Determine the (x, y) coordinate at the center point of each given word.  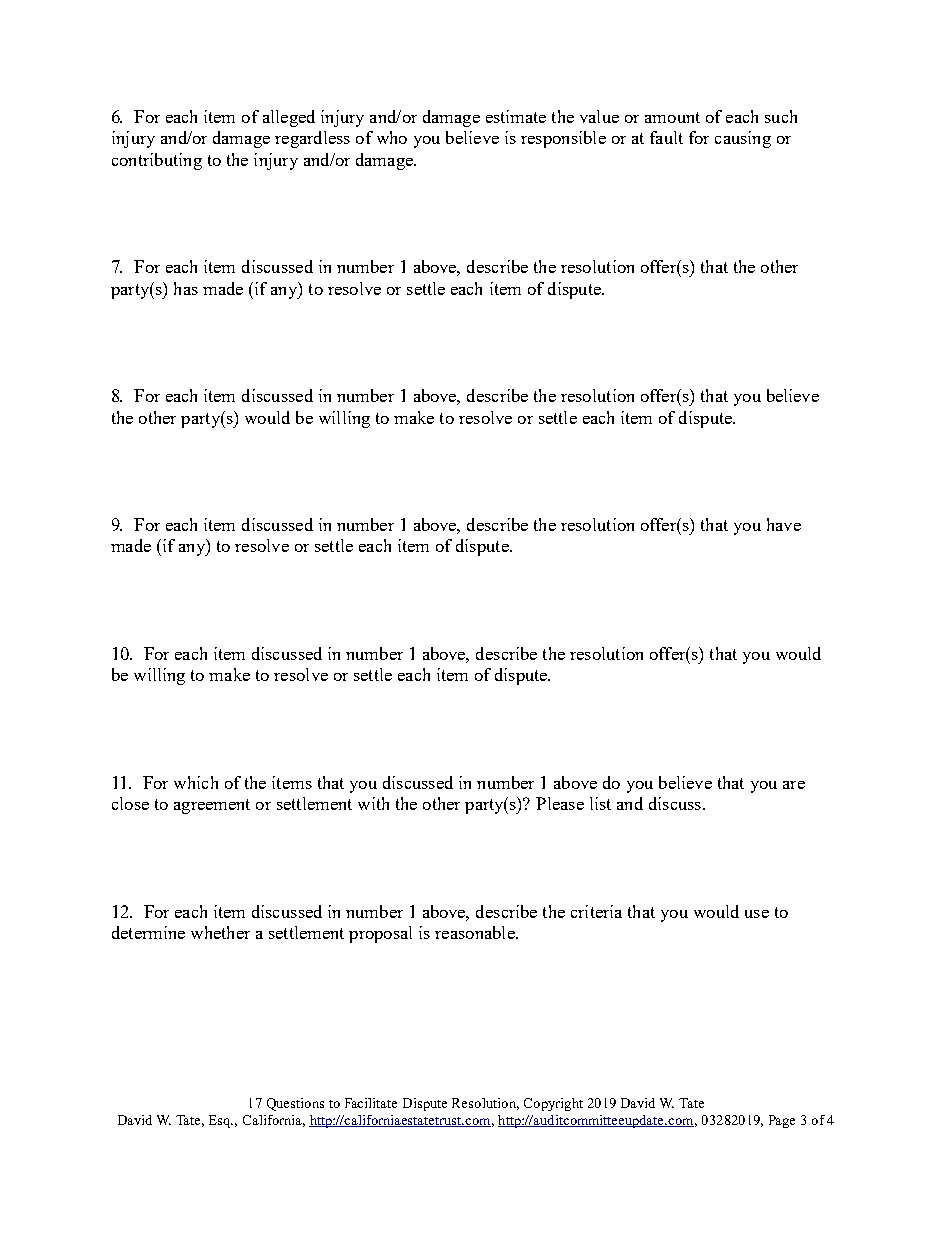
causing (743, 139)
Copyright (553, 1104)
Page (782, 1121)
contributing (157, 161)
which (196, 782)
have (784, 524)
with (373, 803)
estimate (516, 116)
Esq (221, 1121)
